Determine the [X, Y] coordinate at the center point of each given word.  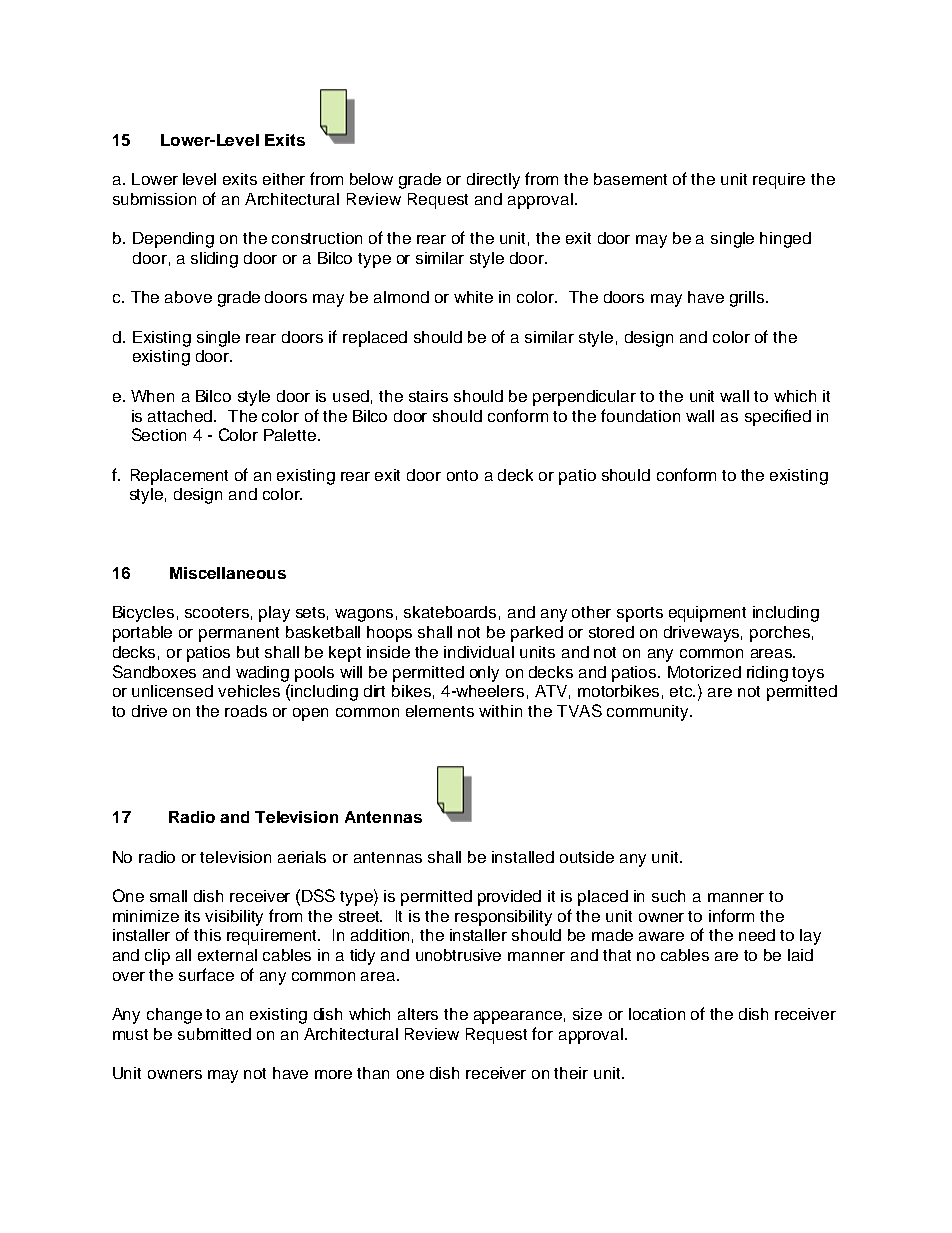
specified [778, 417]
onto [462, 475]
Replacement [179, 477]
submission [154, 199]
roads [246, 711]
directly [493, 181]
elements [440, 711]
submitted [214, 1034]
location [657, 1014]
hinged [785, 240]
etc [682, 691]
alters [418, 1014]
